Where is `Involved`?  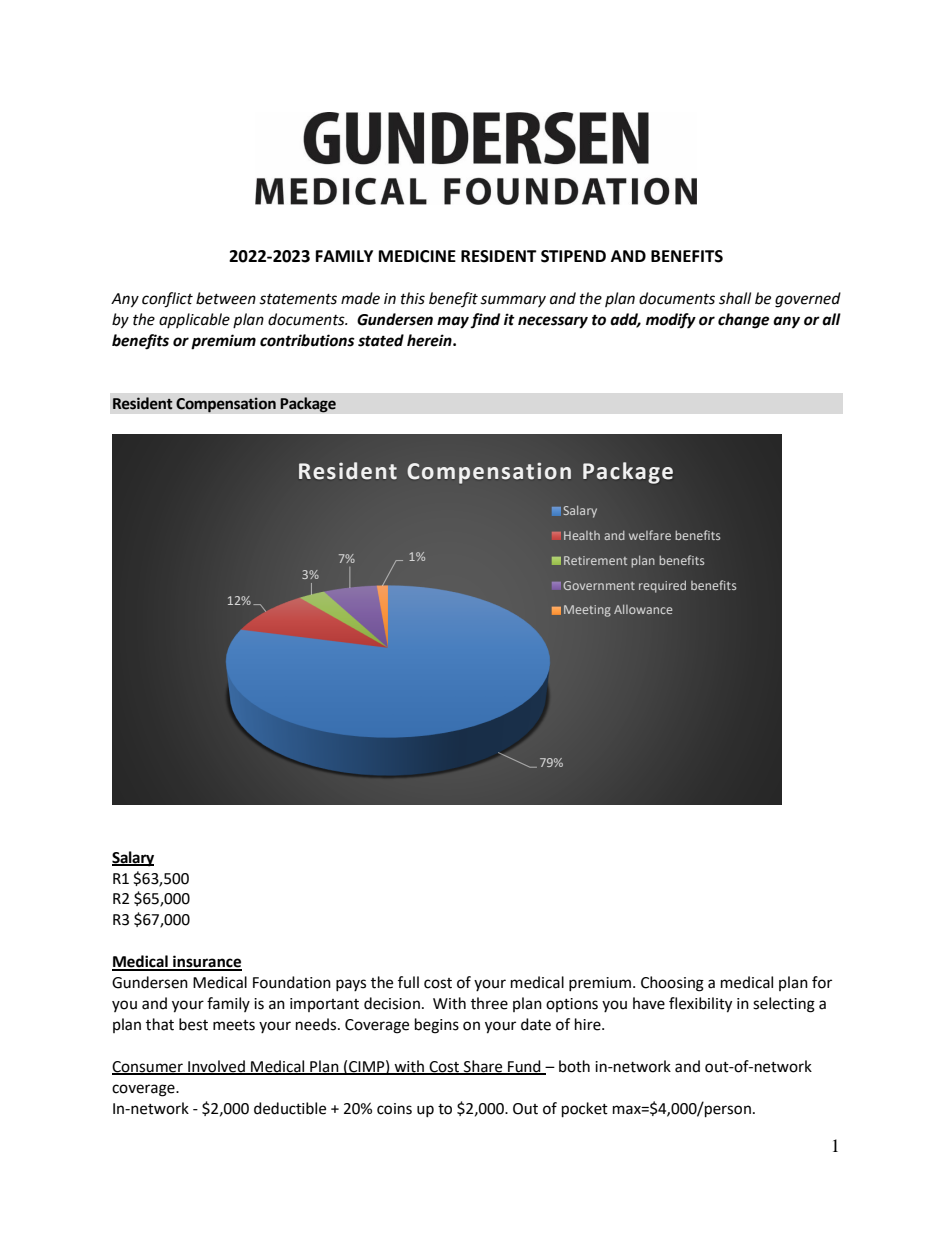 Involved is located at coordinates (216, 1067).
